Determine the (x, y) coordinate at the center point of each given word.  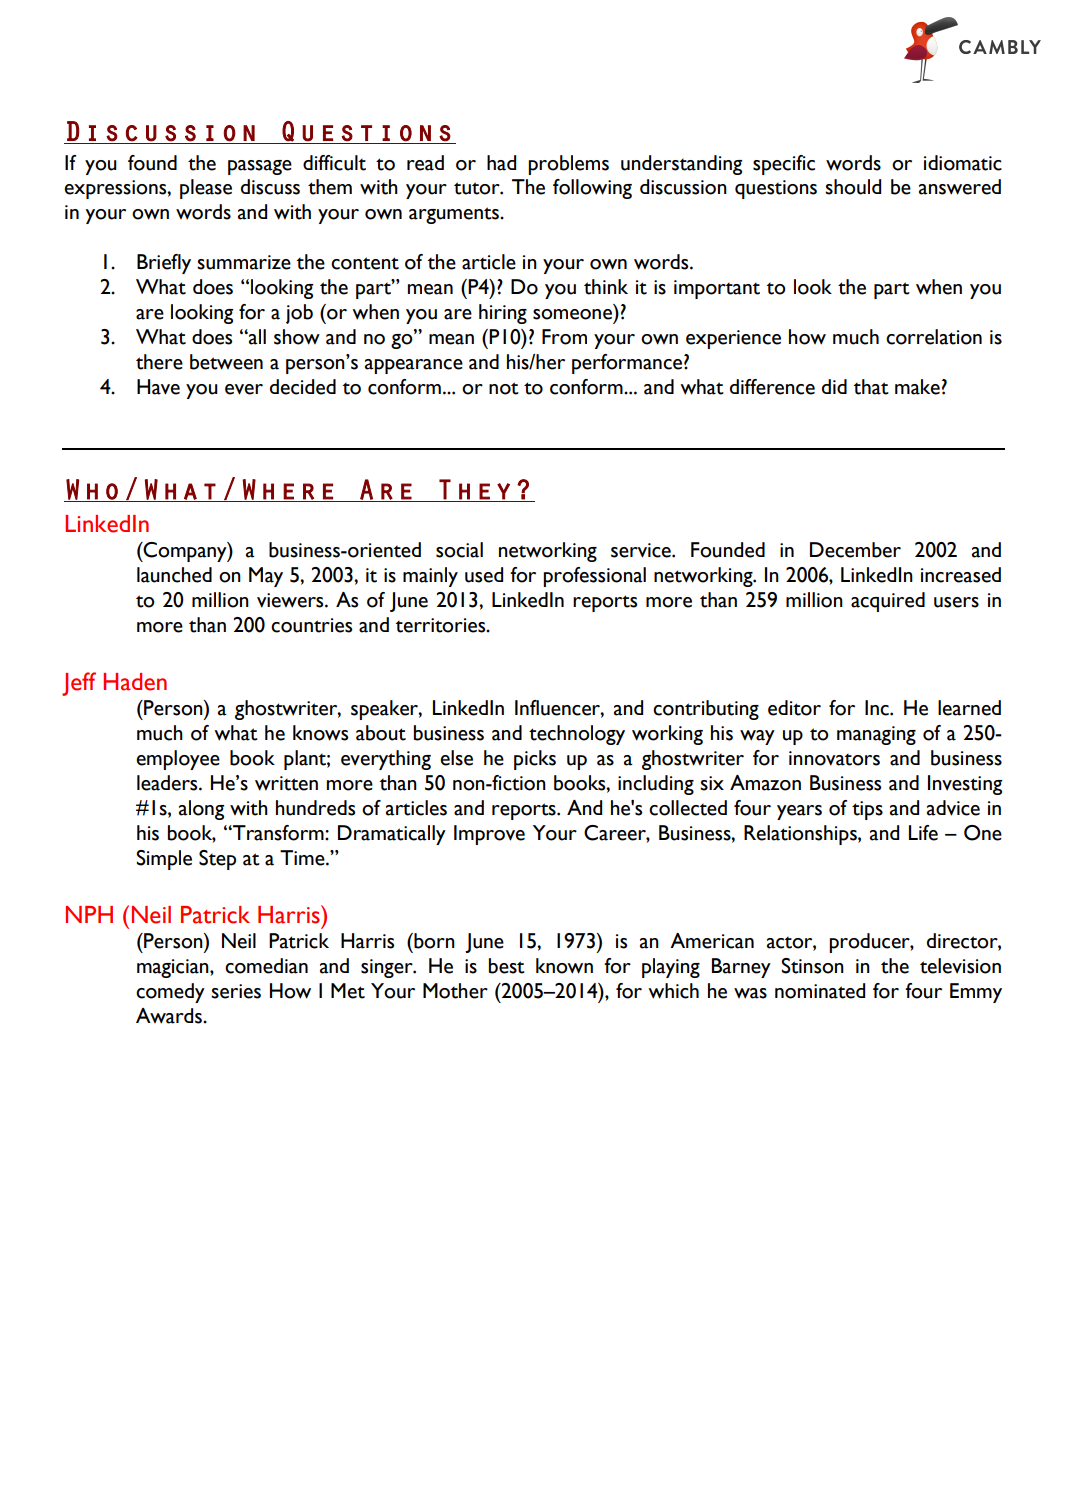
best (507, 966)
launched (174, 575)
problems (568, 165)
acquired (888, 602)
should (853, 187)
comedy (170, 993)
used (484, 575)
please (206, 189)
